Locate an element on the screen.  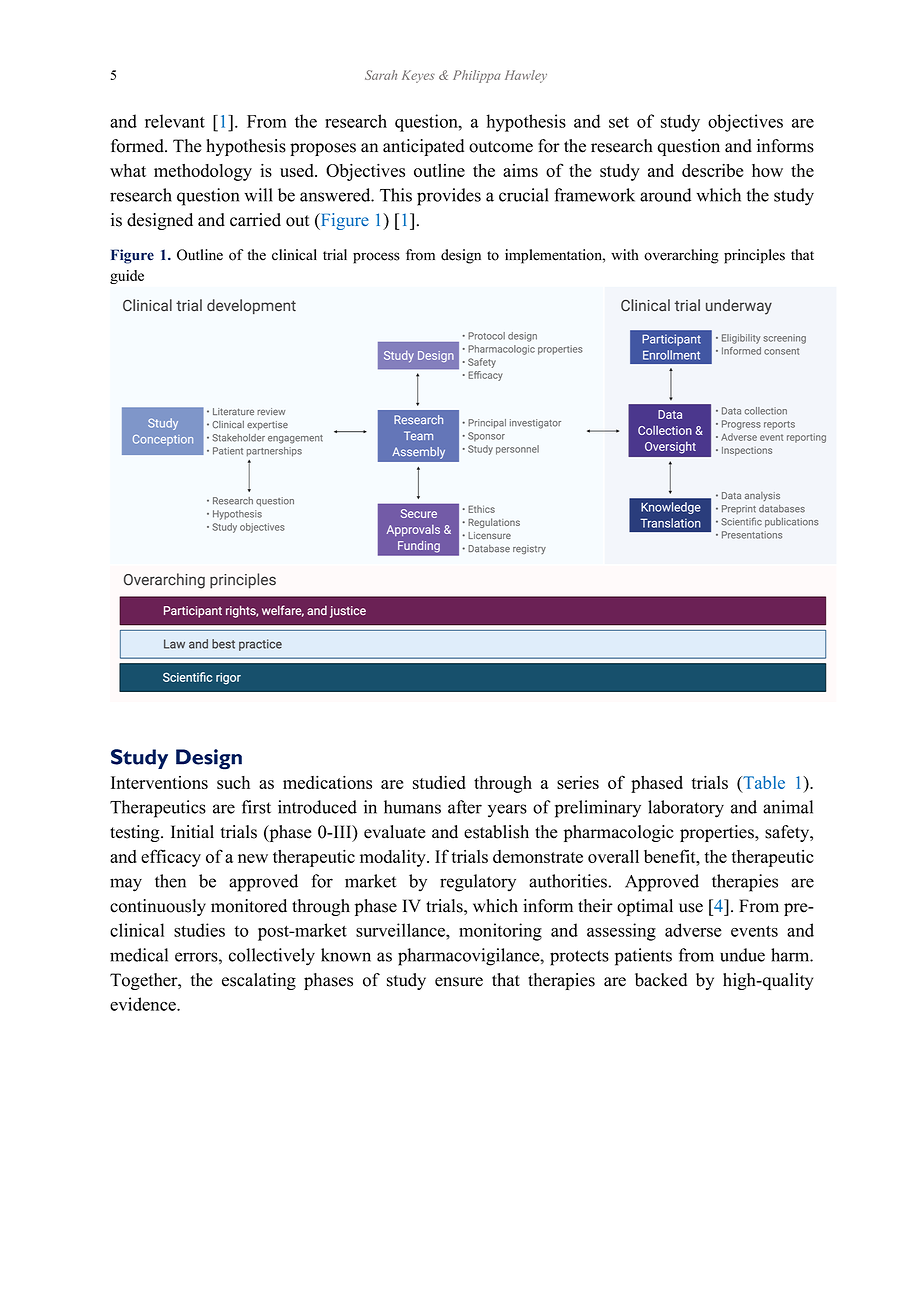
undue is located at coordinates (742, 955).
